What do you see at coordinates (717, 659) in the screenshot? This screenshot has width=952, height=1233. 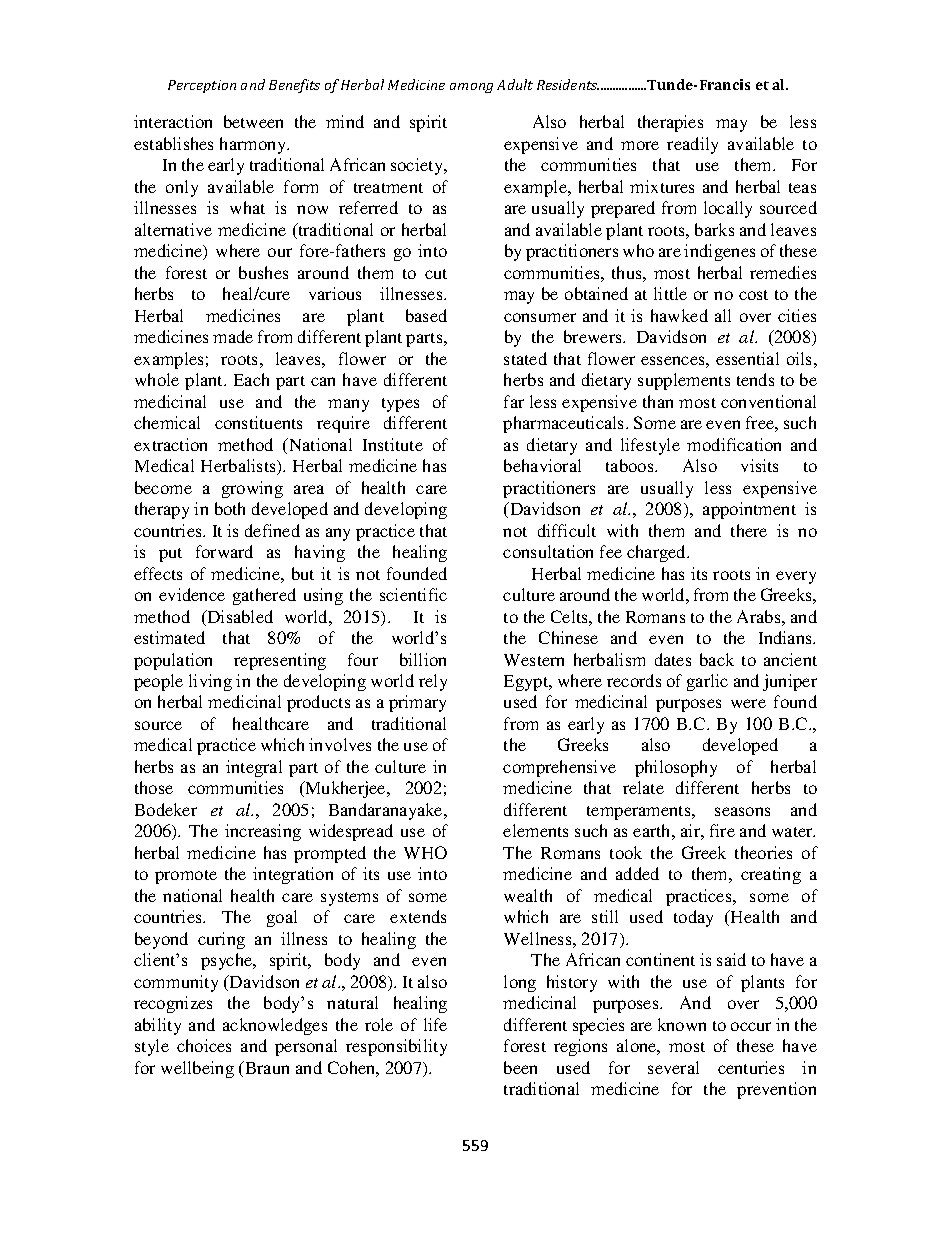 I see `back` at bounding box center [717, 659].
